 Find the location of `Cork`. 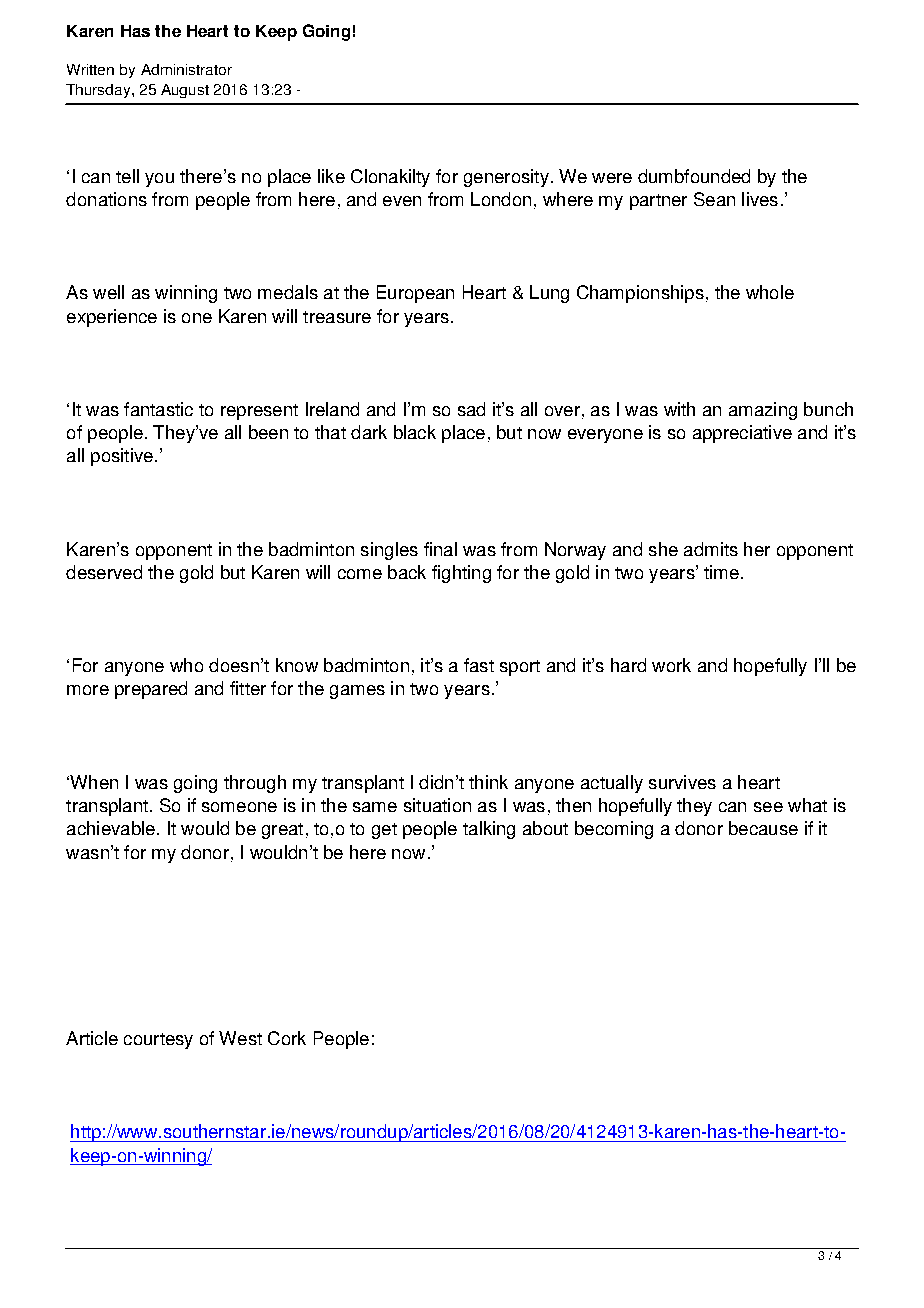

Cork is located at coordinates (287, 1038).
